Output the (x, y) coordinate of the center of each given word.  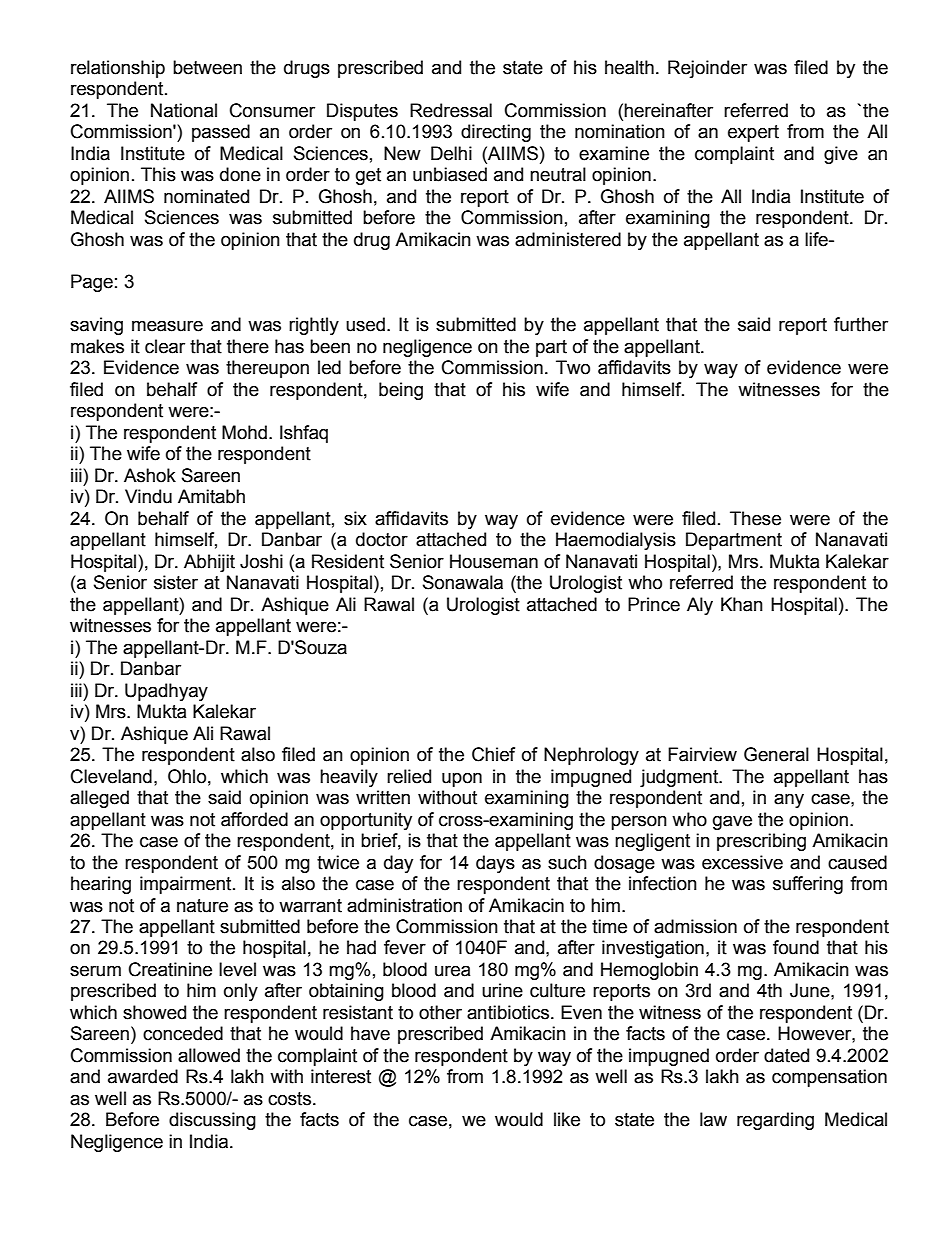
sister (176, 582)
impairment (187, 885)
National (184, 110)
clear (165, 346)
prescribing (761, 842)
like (567, 1119)
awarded (143, 1076)
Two (573, 367)
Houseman (494, 561)
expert (753, 133)
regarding (775, 1121)
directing (496, 133)
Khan (742, 604)
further (861, 324)
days (495, 864)
